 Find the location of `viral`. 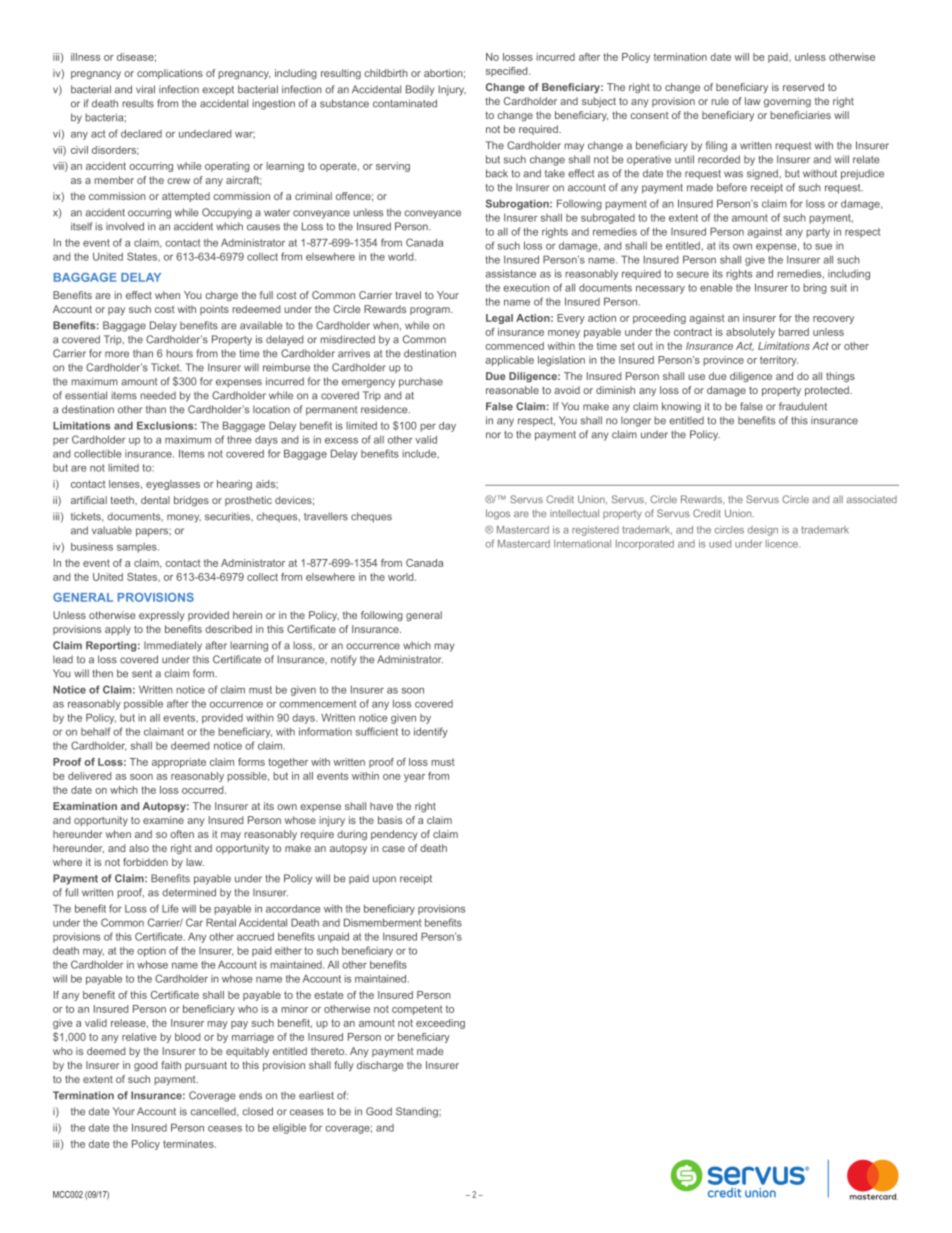

viral is located at coordinates (145, 89).
